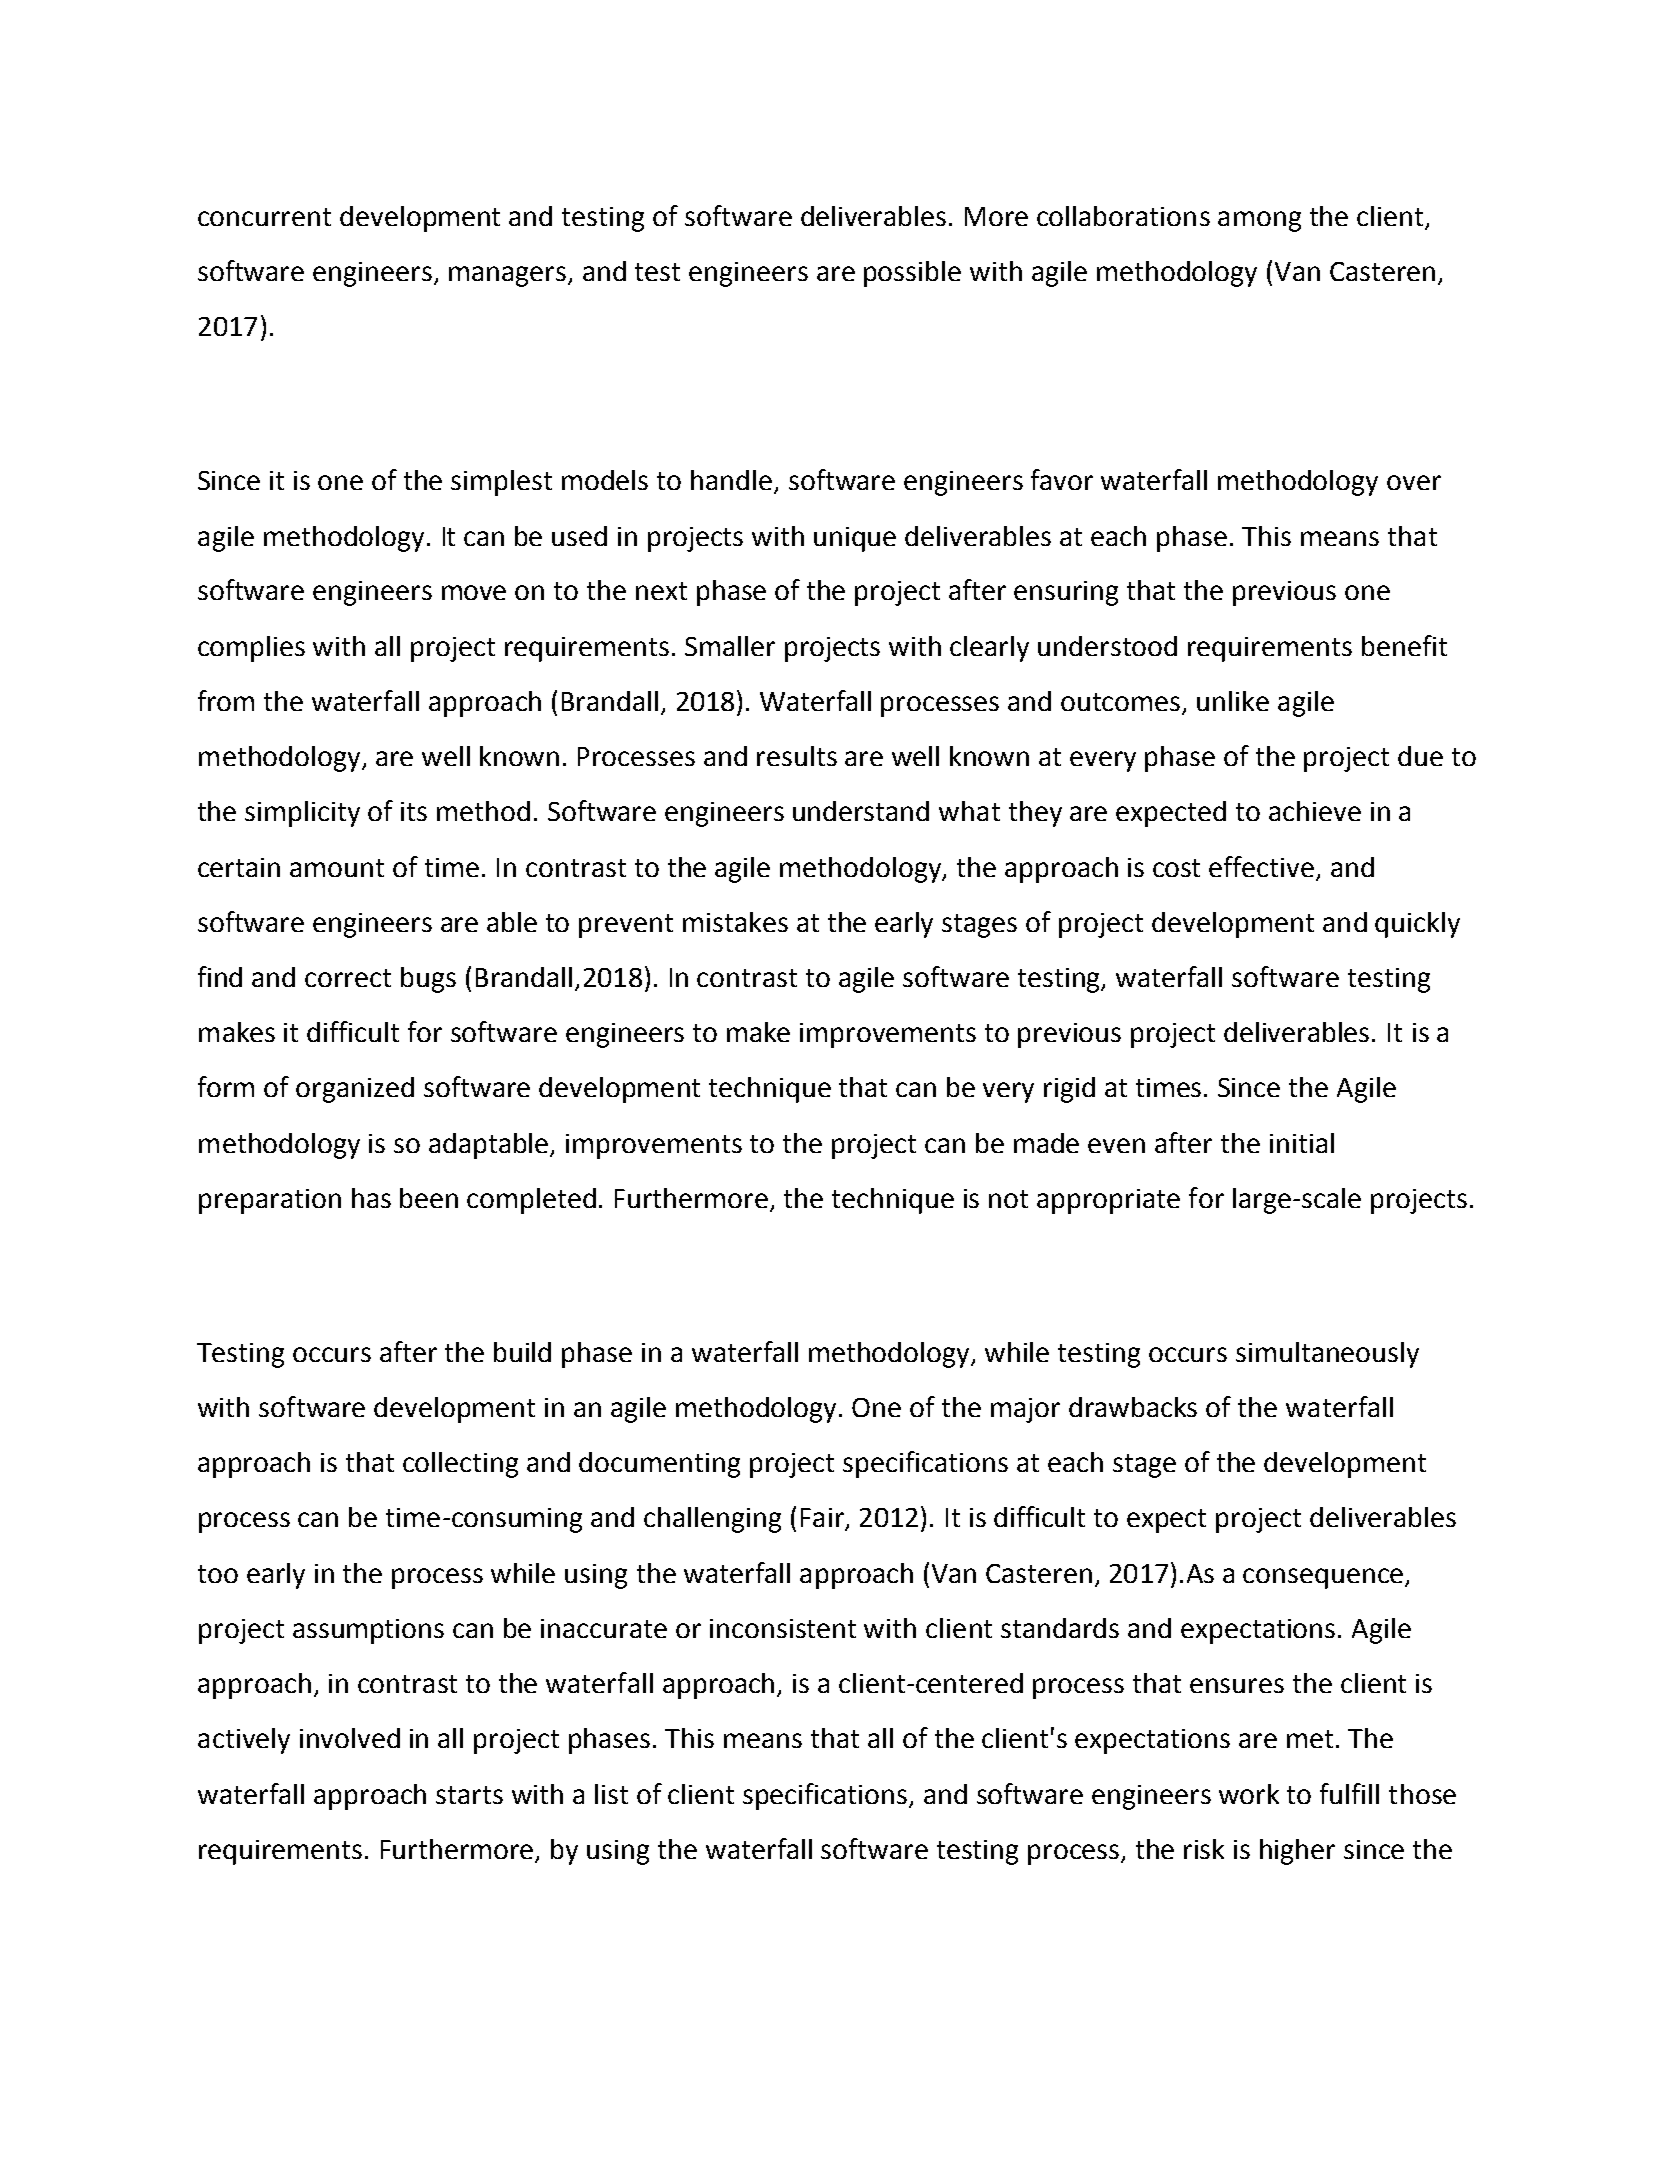 The width and height of the page is (1677, 2170). What do you see at coordinates (1249, 1794) in the page?
I see `work` at bounding box center [1249, 1794].
